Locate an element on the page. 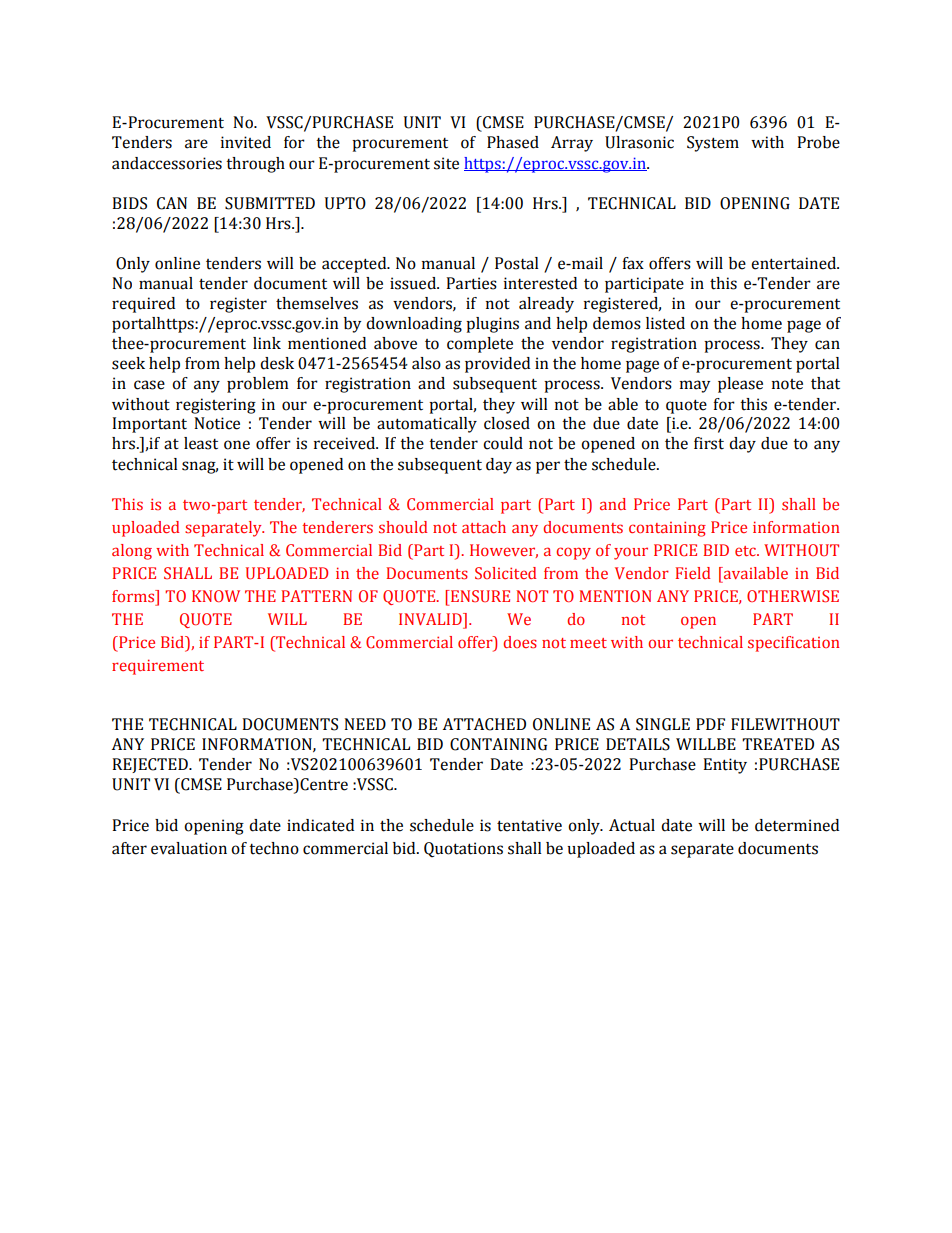  System is located at coordinates (713, 144).
